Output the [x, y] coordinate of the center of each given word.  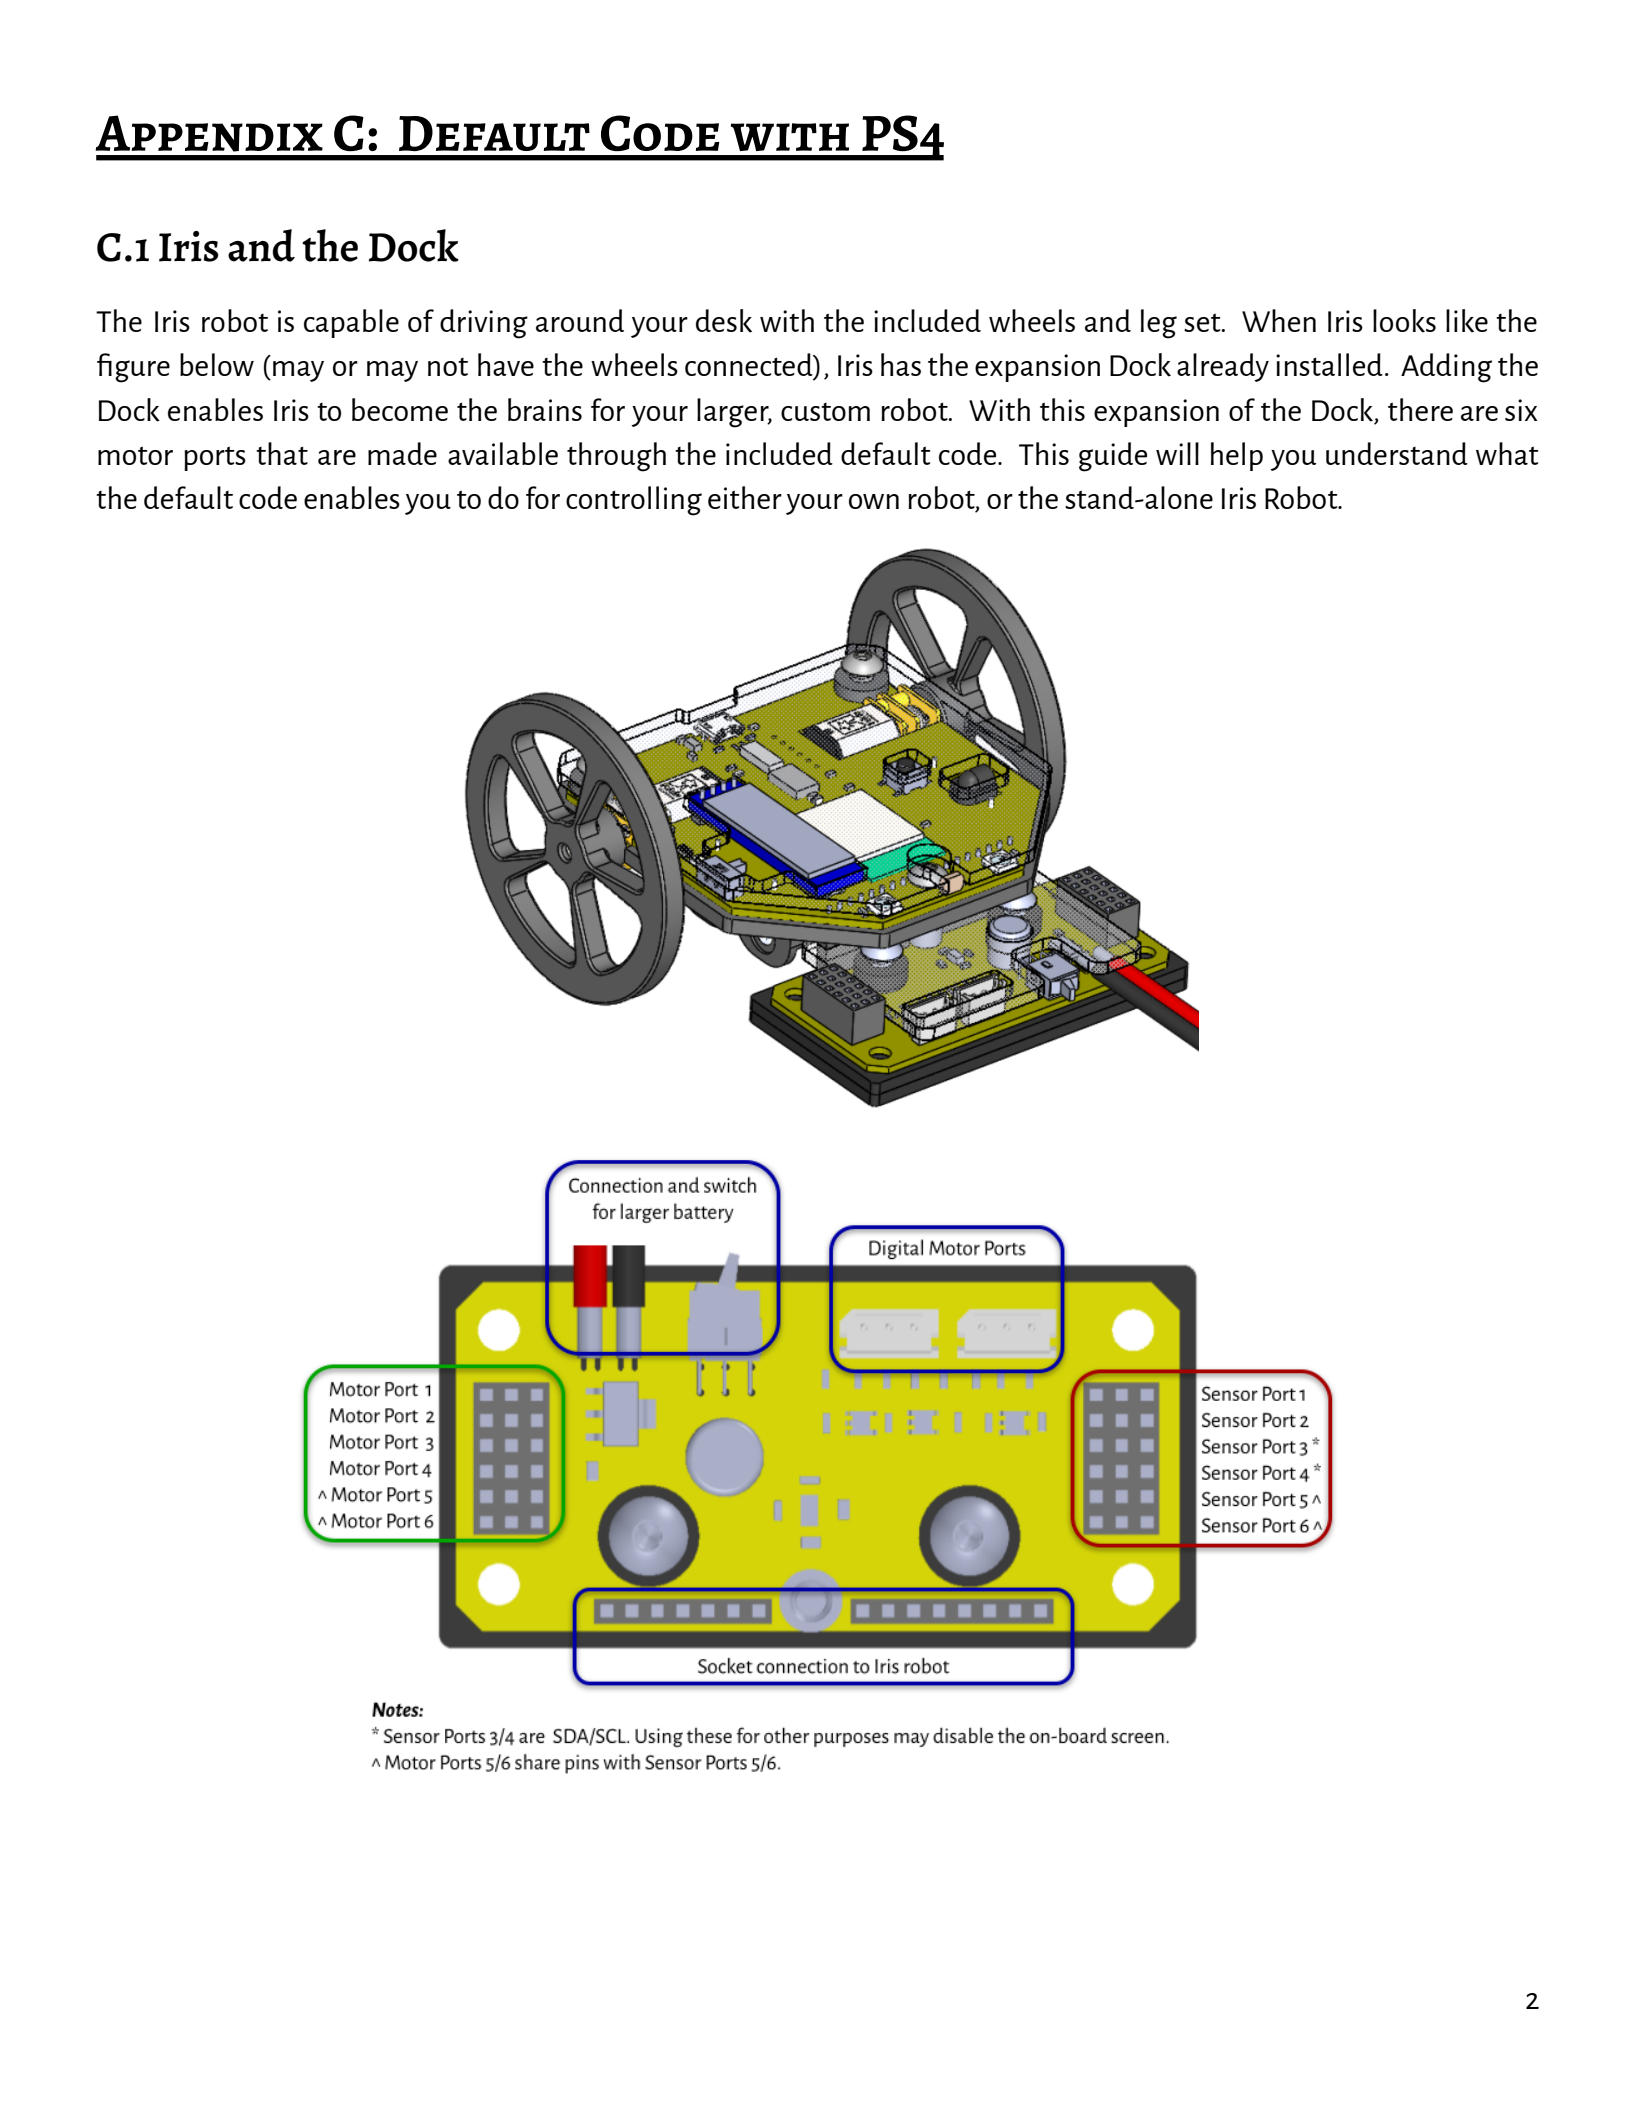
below [217, 364]
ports [215, 458]
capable [351, 323]
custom [825, 412]
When [1279, 320]
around [580, 320]
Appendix [209, 133]
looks [1404, 321]
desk [724, 321]
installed [1329, 364]
